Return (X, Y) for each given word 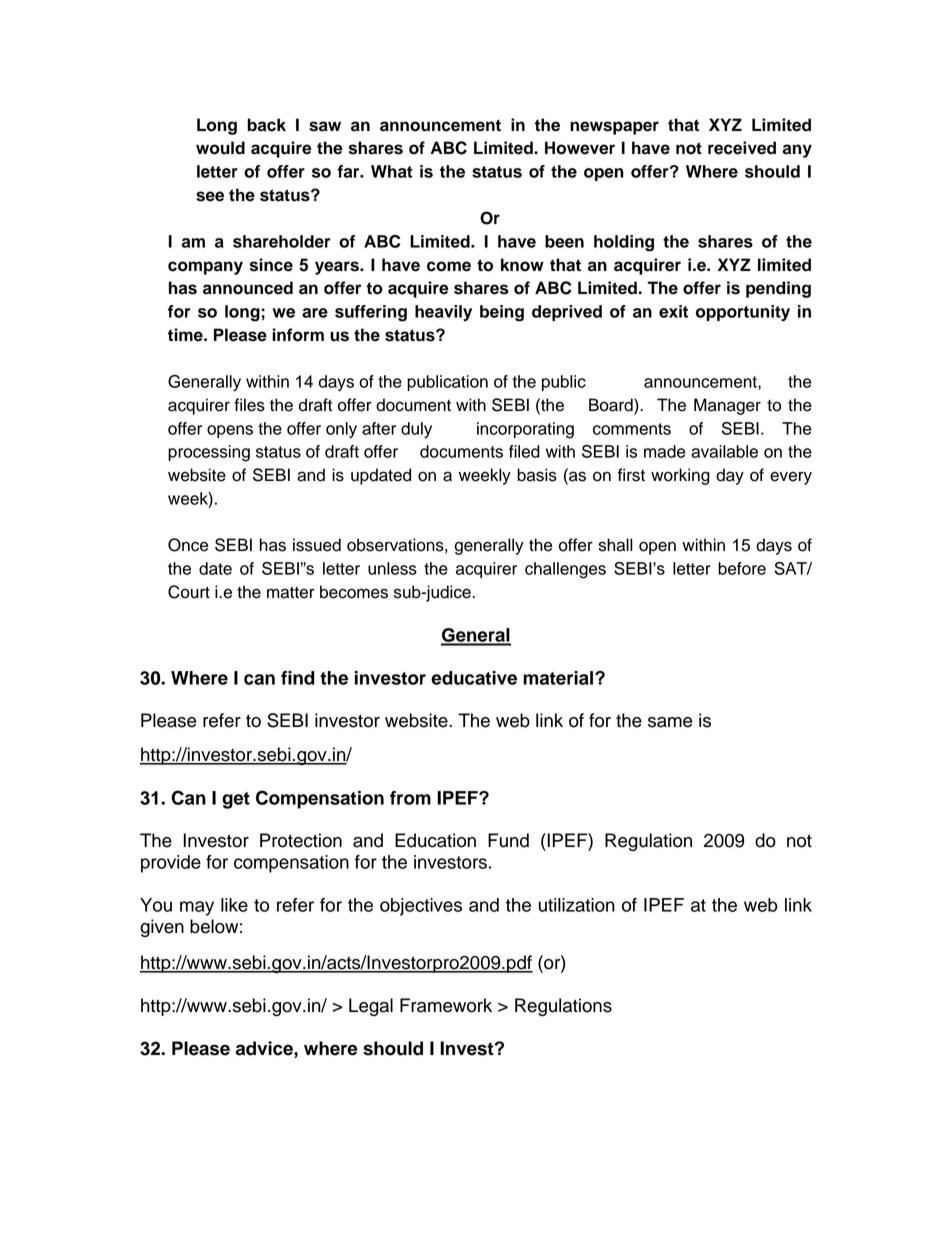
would (220, 148)
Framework (446, 1005)
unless (392, 568)
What (392, 171)
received (742, 148)
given (162, 928)
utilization (577, 905)
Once (188, 545)
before (742, 568)
